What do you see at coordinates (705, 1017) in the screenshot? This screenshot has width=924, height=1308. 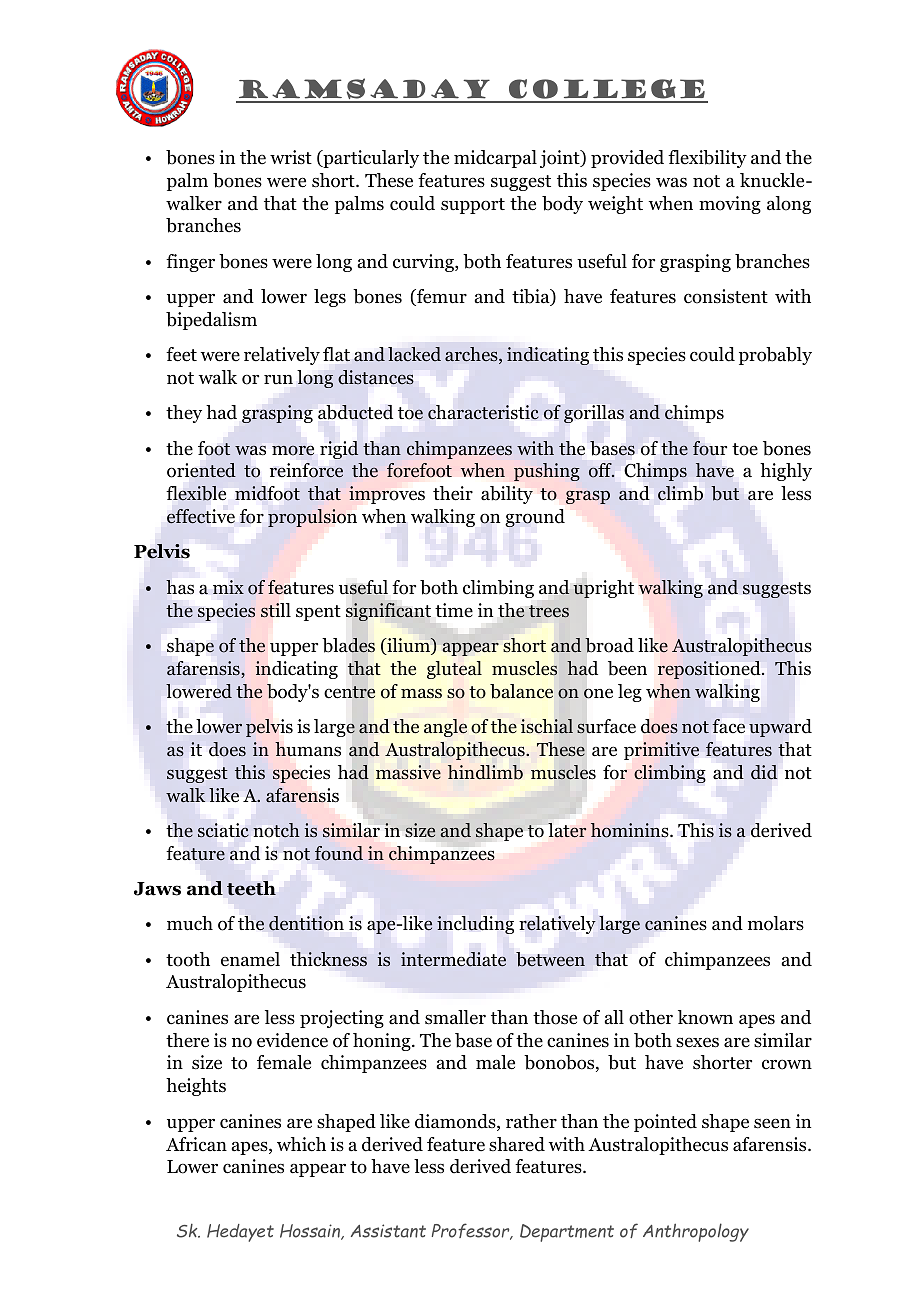 I see `known` at bounding box center [705, 1017].
